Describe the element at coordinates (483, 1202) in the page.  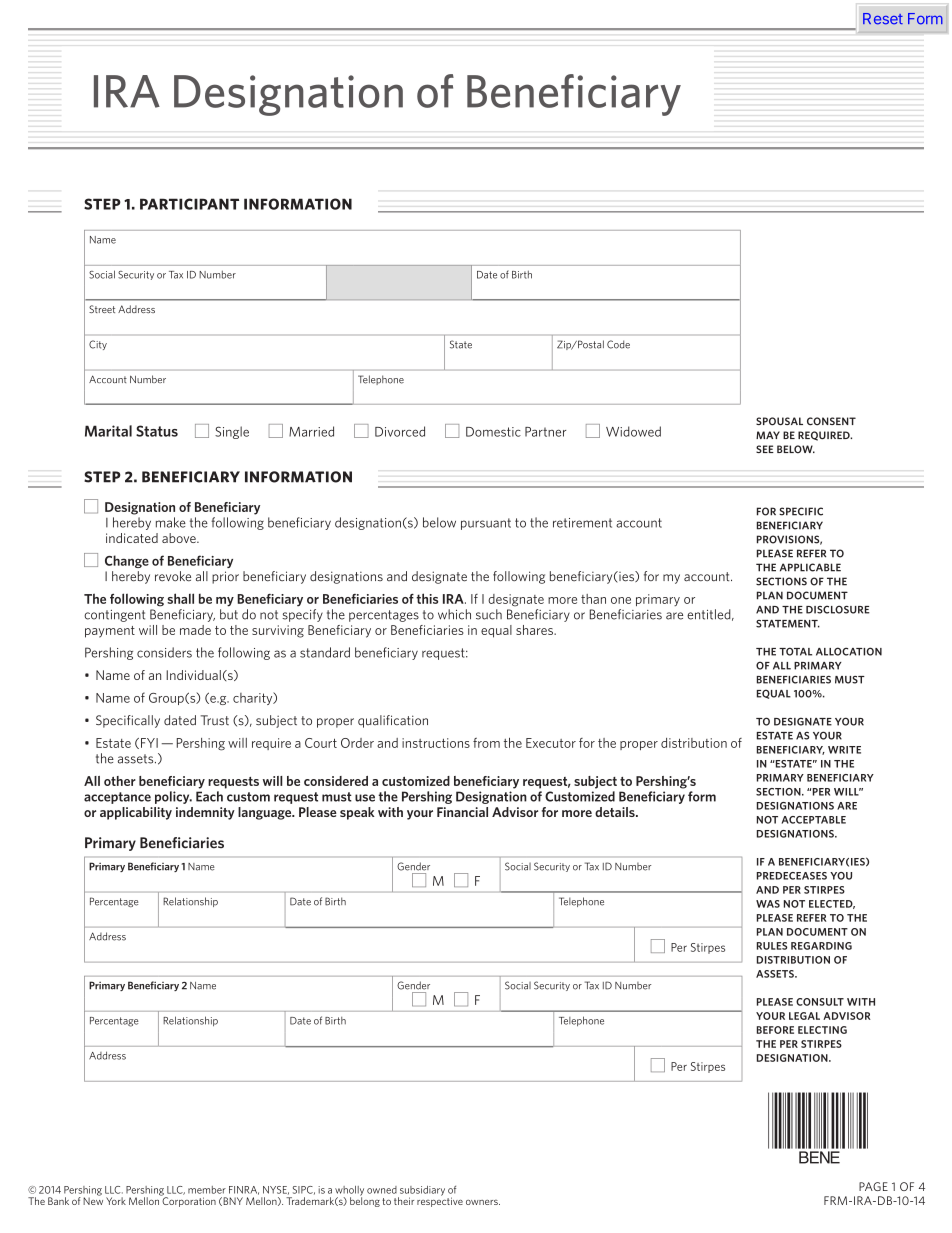
I see `owners` at that location.
